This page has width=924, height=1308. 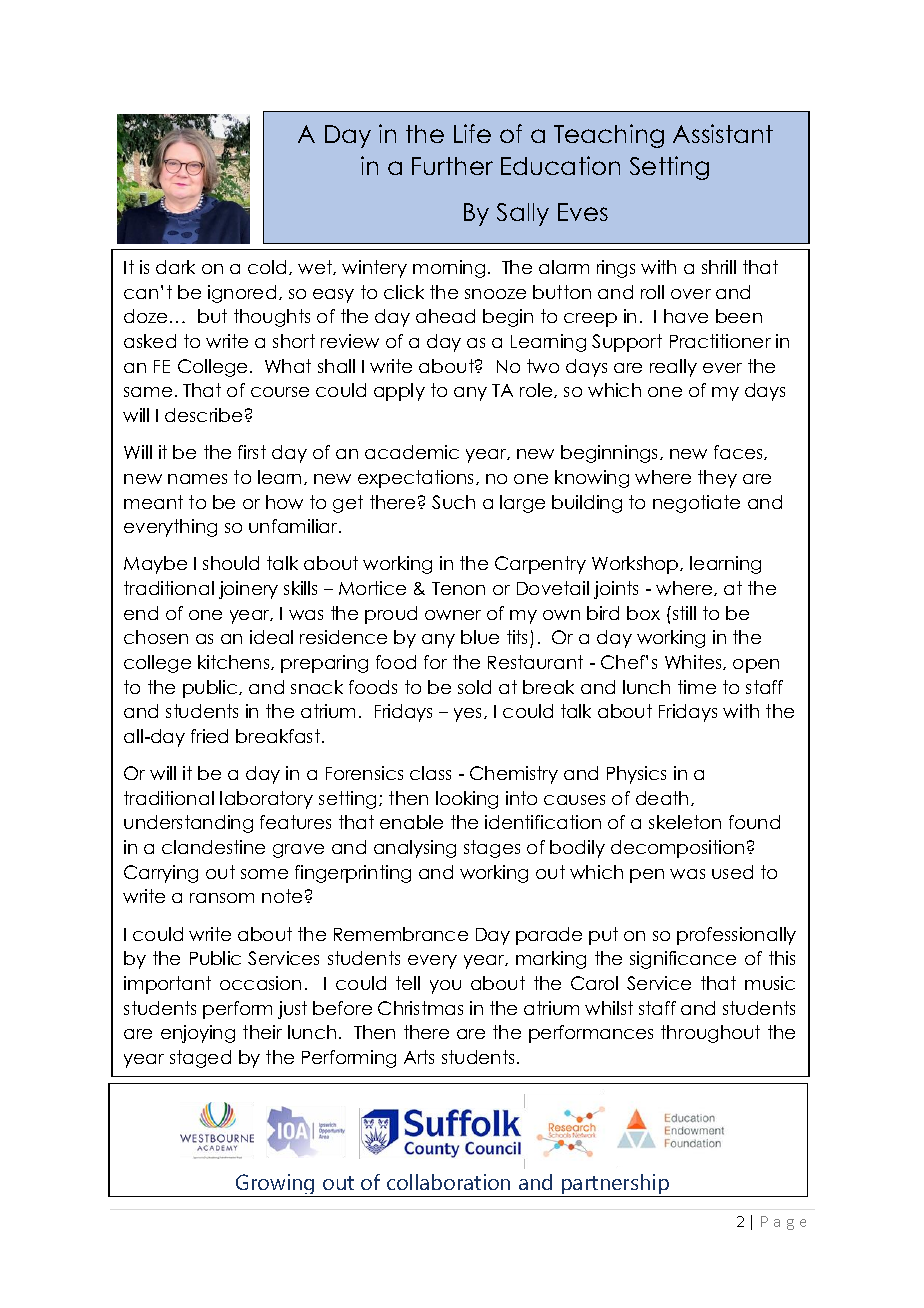 What do you see at coordinates (448, 1182) in the page?
I see `collaboration` at bounding box center [448, 1182].
